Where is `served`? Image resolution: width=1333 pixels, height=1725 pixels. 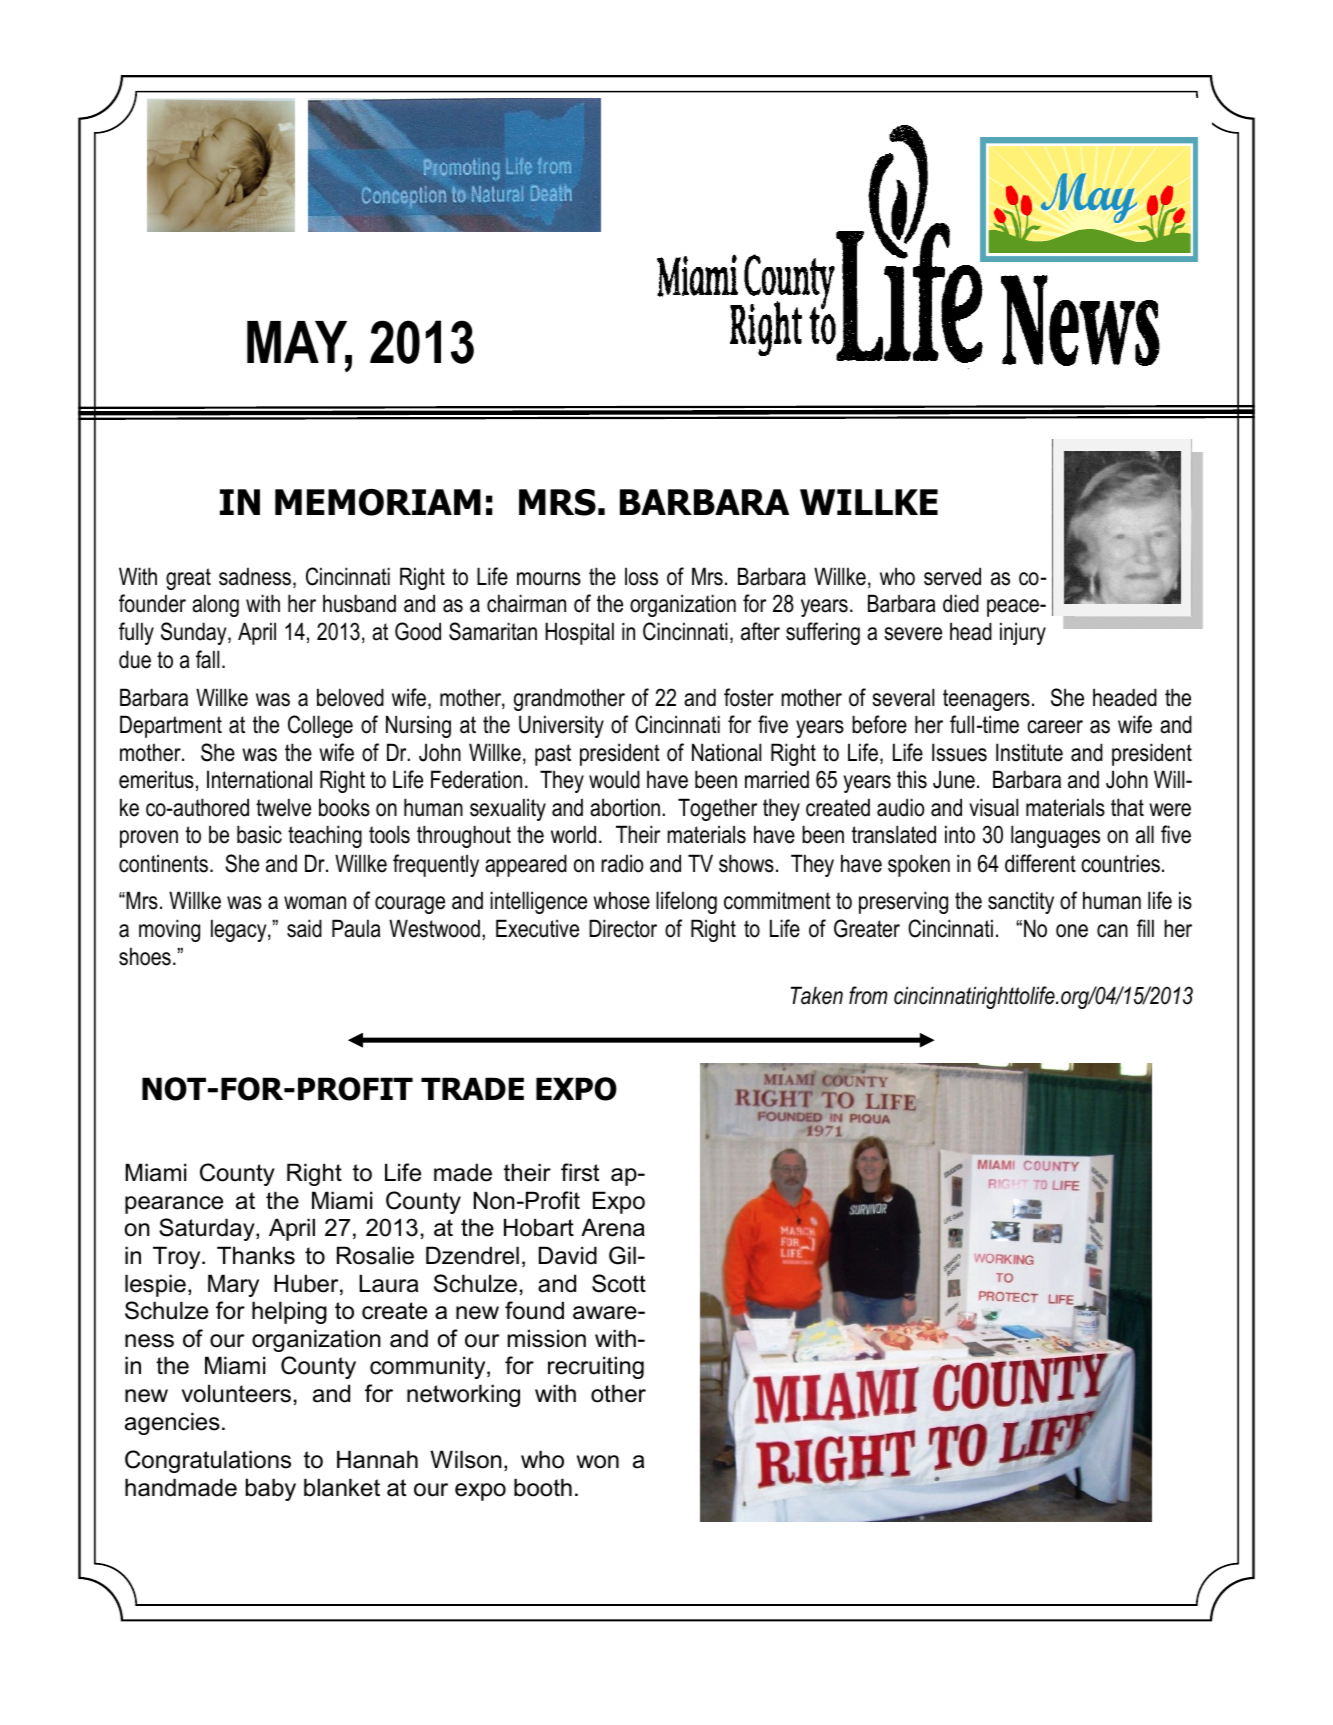 served is located at coordinates (952, 576).
